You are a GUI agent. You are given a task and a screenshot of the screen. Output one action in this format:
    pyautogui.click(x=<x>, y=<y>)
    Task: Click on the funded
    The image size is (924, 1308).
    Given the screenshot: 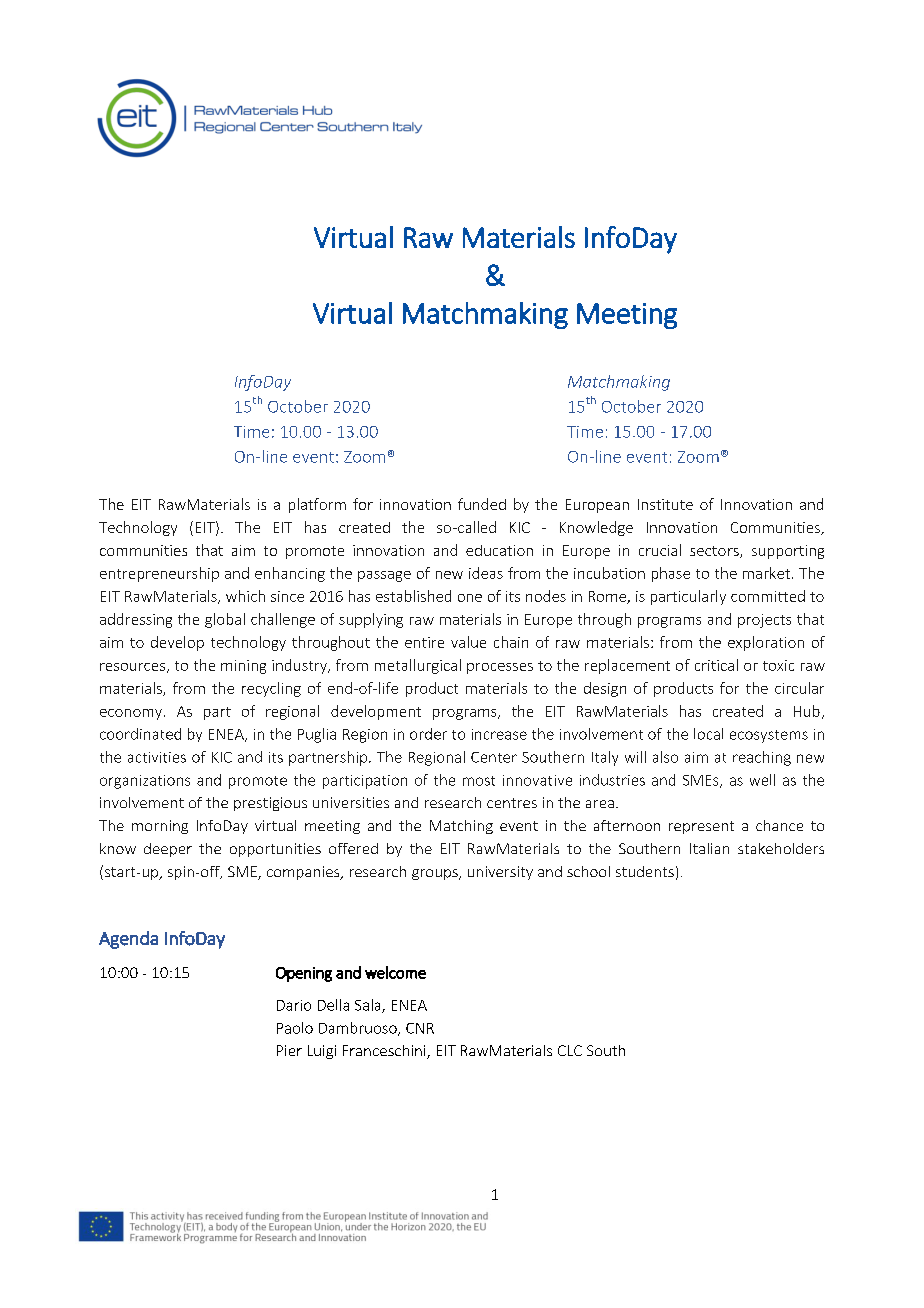 What is the action you would take?
    pyautogui.click(x=482, y=504)
